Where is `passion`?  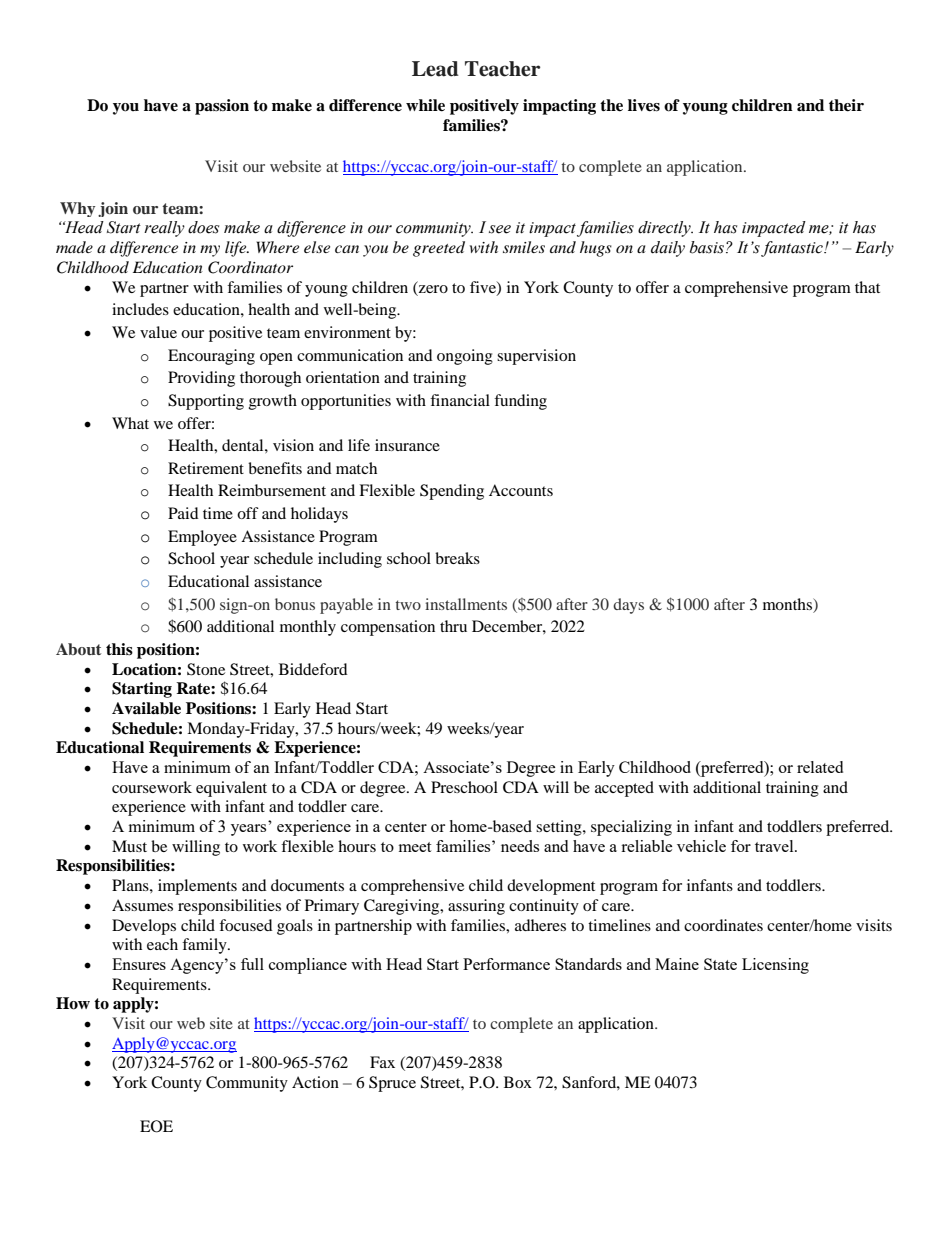
passion is located at coordinates (222, 107).
